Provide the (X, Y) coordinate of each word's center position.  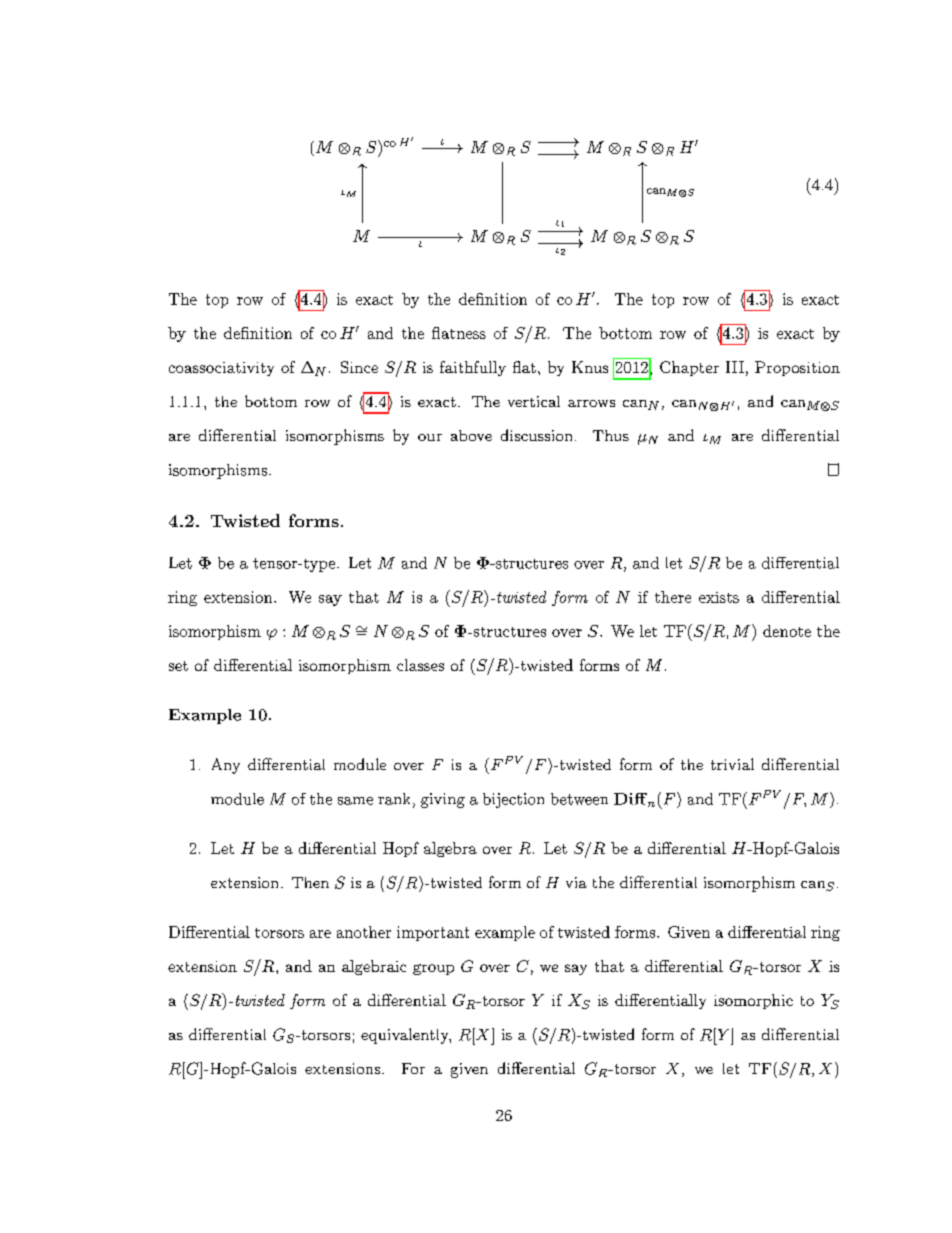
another (364, 932)
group (433, 969)
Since (359, 367)
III (735, 367)
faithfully (473, 368)
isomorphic (753, 1001)
